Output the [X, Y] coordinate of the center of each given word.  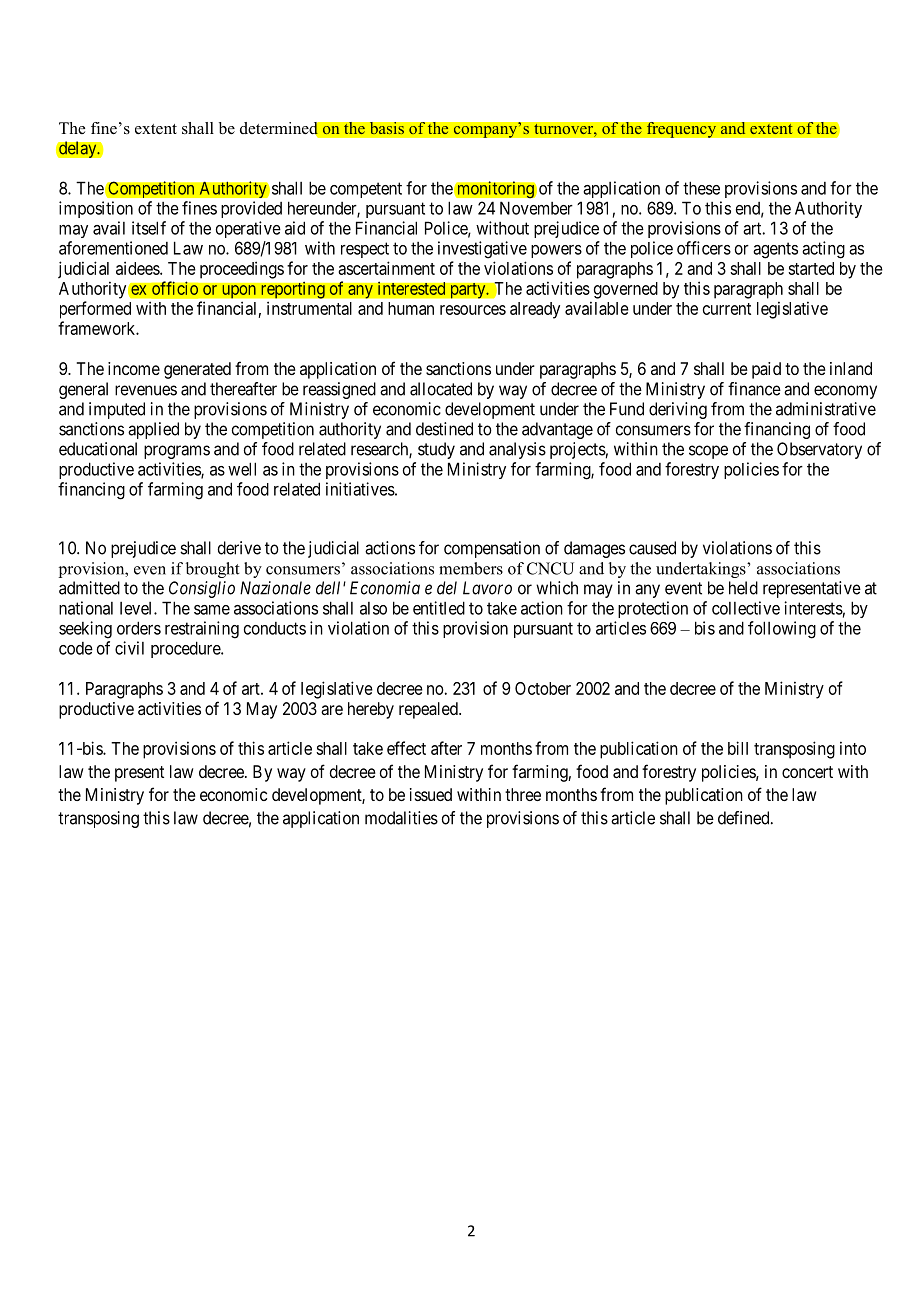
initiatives [360, 489]
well [242, 469]
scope [708, 452]
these [701, 188]
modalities [401, 818]
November [536, 208]
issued [431, 794]
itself [149, 228]
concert [807, 772]
